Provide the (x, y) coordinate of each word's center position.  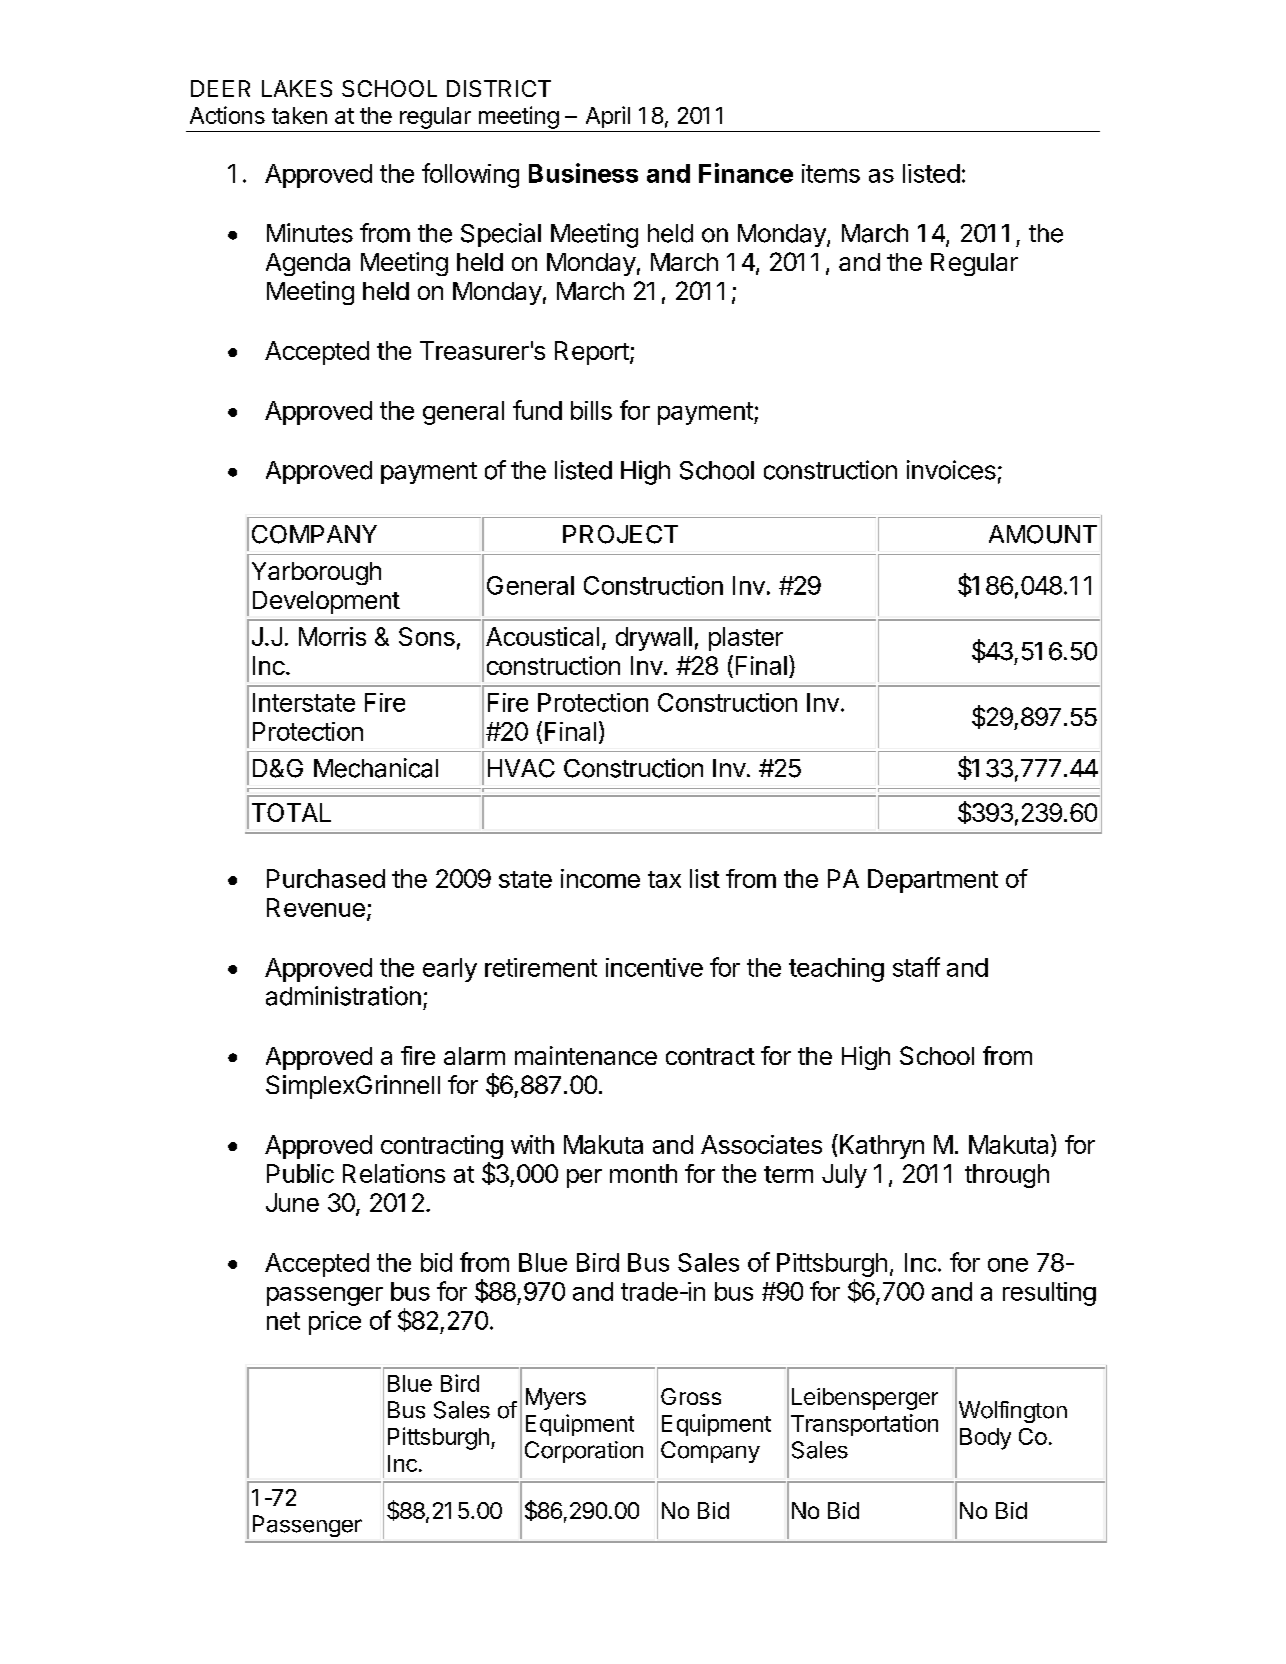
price (335, 1323)
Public (300, 1173)
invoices (951, 470)
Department (933, 881)
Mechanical (376, 768)
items (831, 173)
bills (591, 410)
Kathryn (882, 1147)
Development (326, 602)
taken (299, 115)
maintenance (586, 1055)
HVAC (521, 768)
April (608, 117)
